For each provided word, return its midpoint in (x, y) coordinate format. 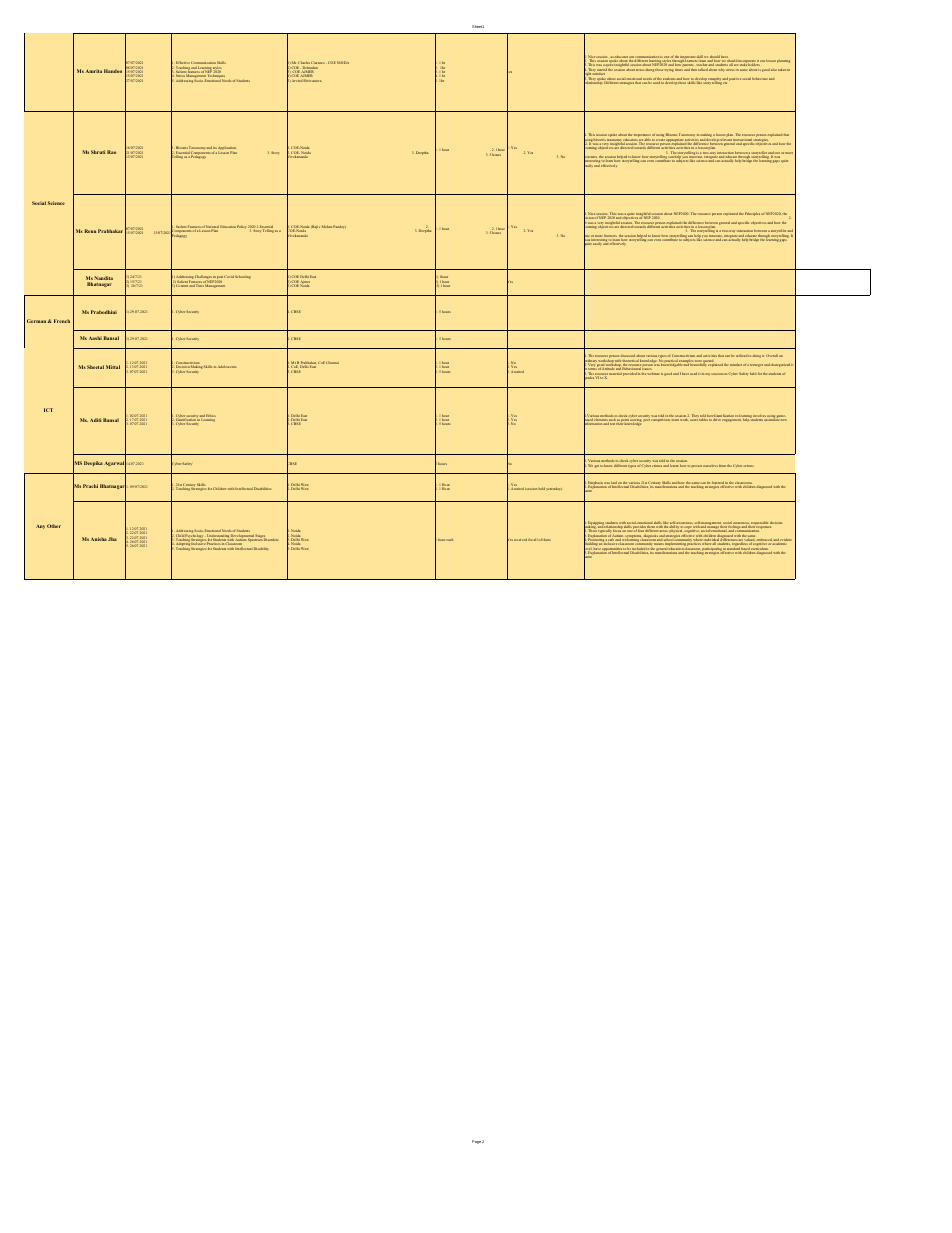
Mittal (113, 367)
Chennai (332, 362)
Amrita (93, 71)
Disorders (271, 538)
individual (712, 540)
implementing (675, 544)
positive (735, 79)
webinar (653, 374)
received (520, 539)
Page (476, 1142)
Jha (112, 539)
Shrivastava (312, 80)
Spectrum (255, 539)
